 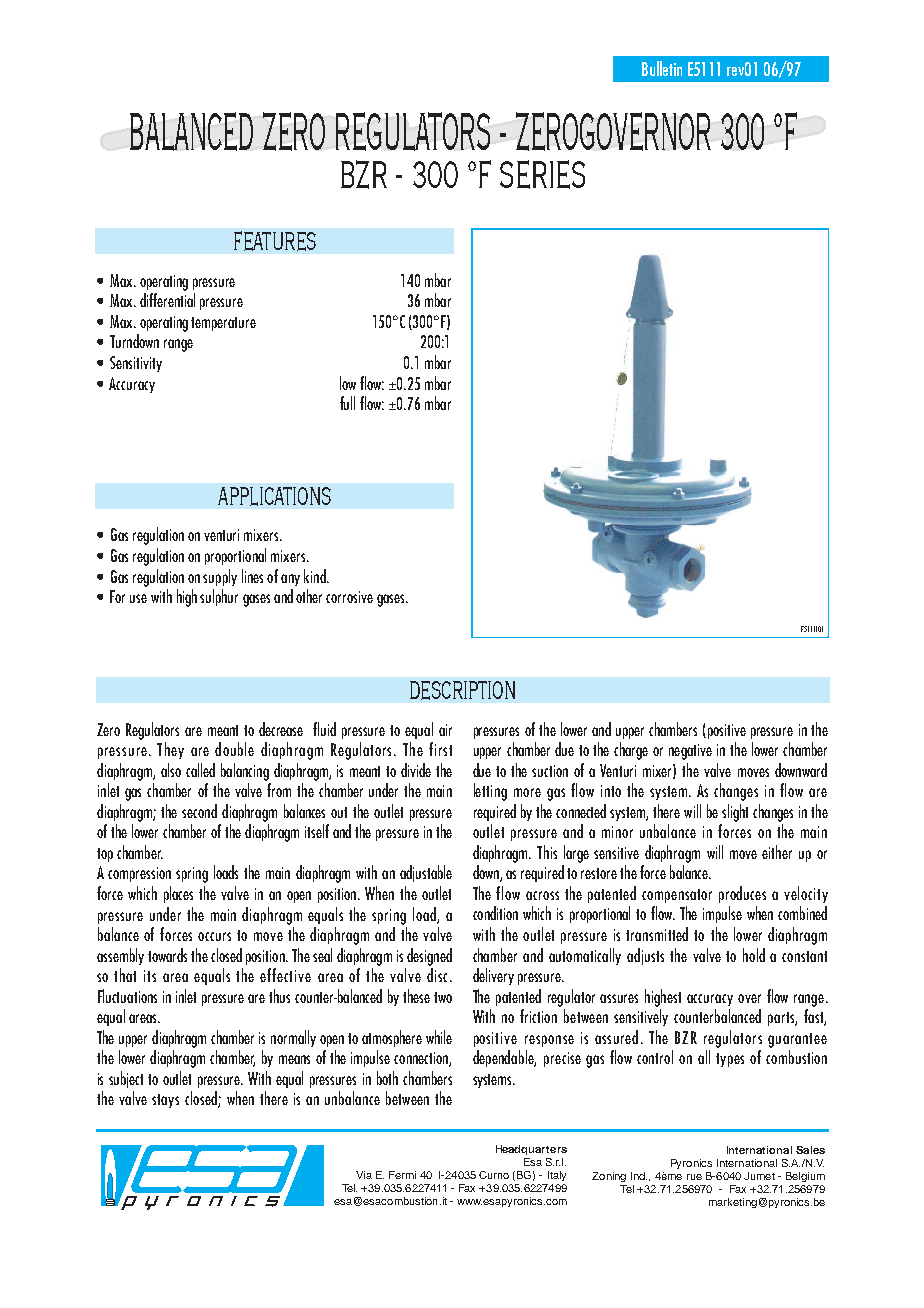 I want to click on Bulletin, so click(x=662, y=68).
